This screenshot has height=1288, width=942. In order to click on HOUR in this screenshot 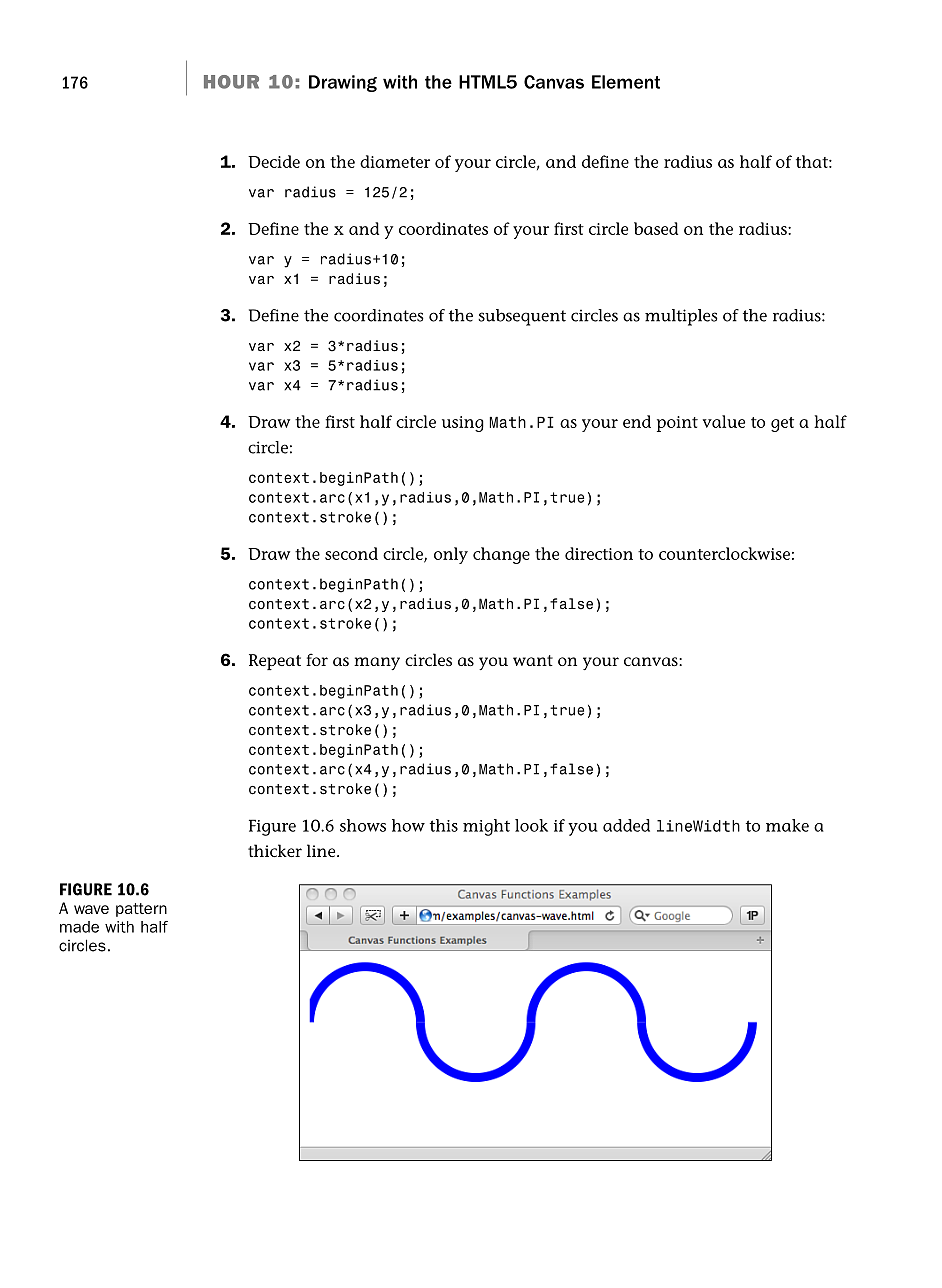, I will do `click(231, 82)`.
